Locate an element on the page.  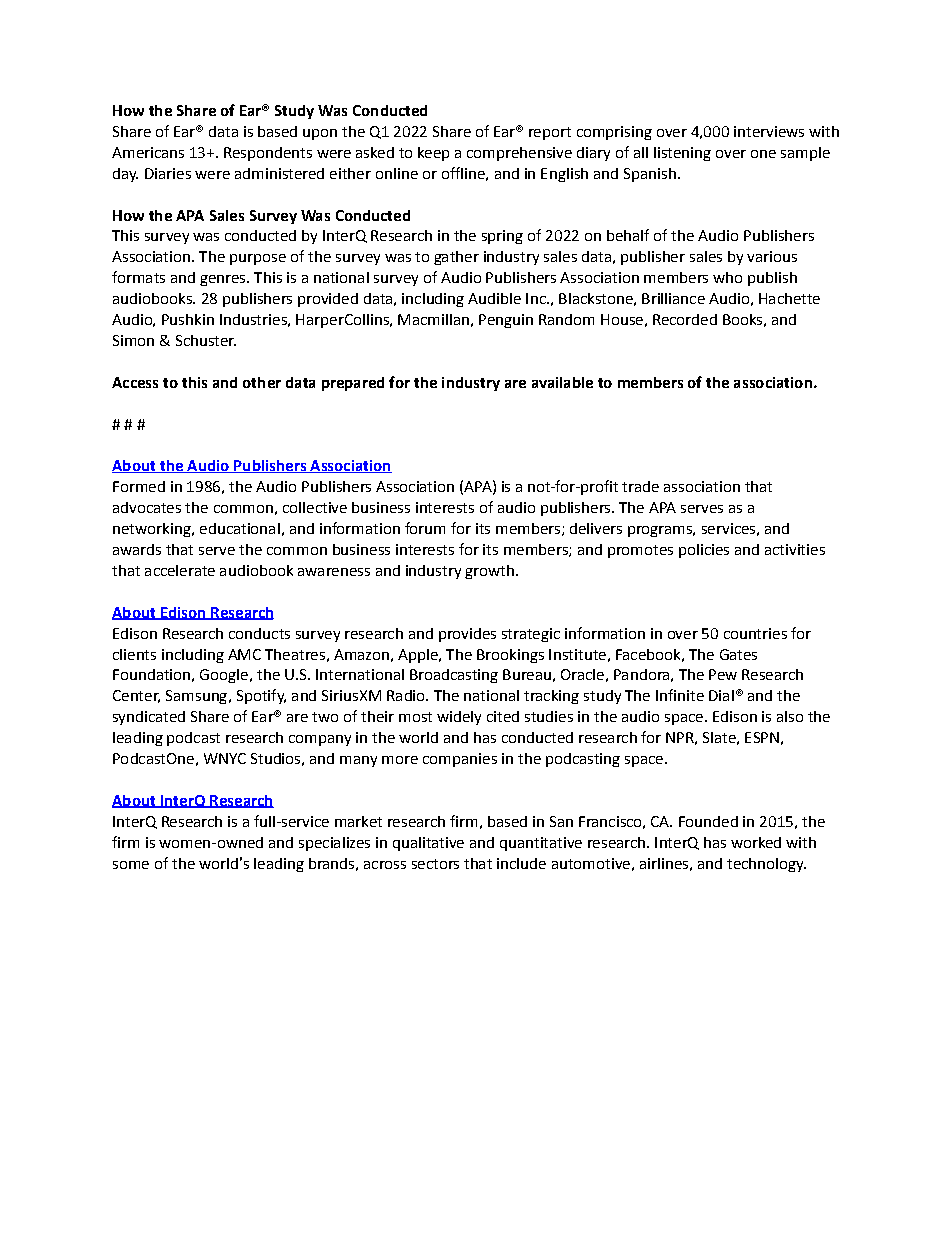
some is located at coordinates (131, 865).
